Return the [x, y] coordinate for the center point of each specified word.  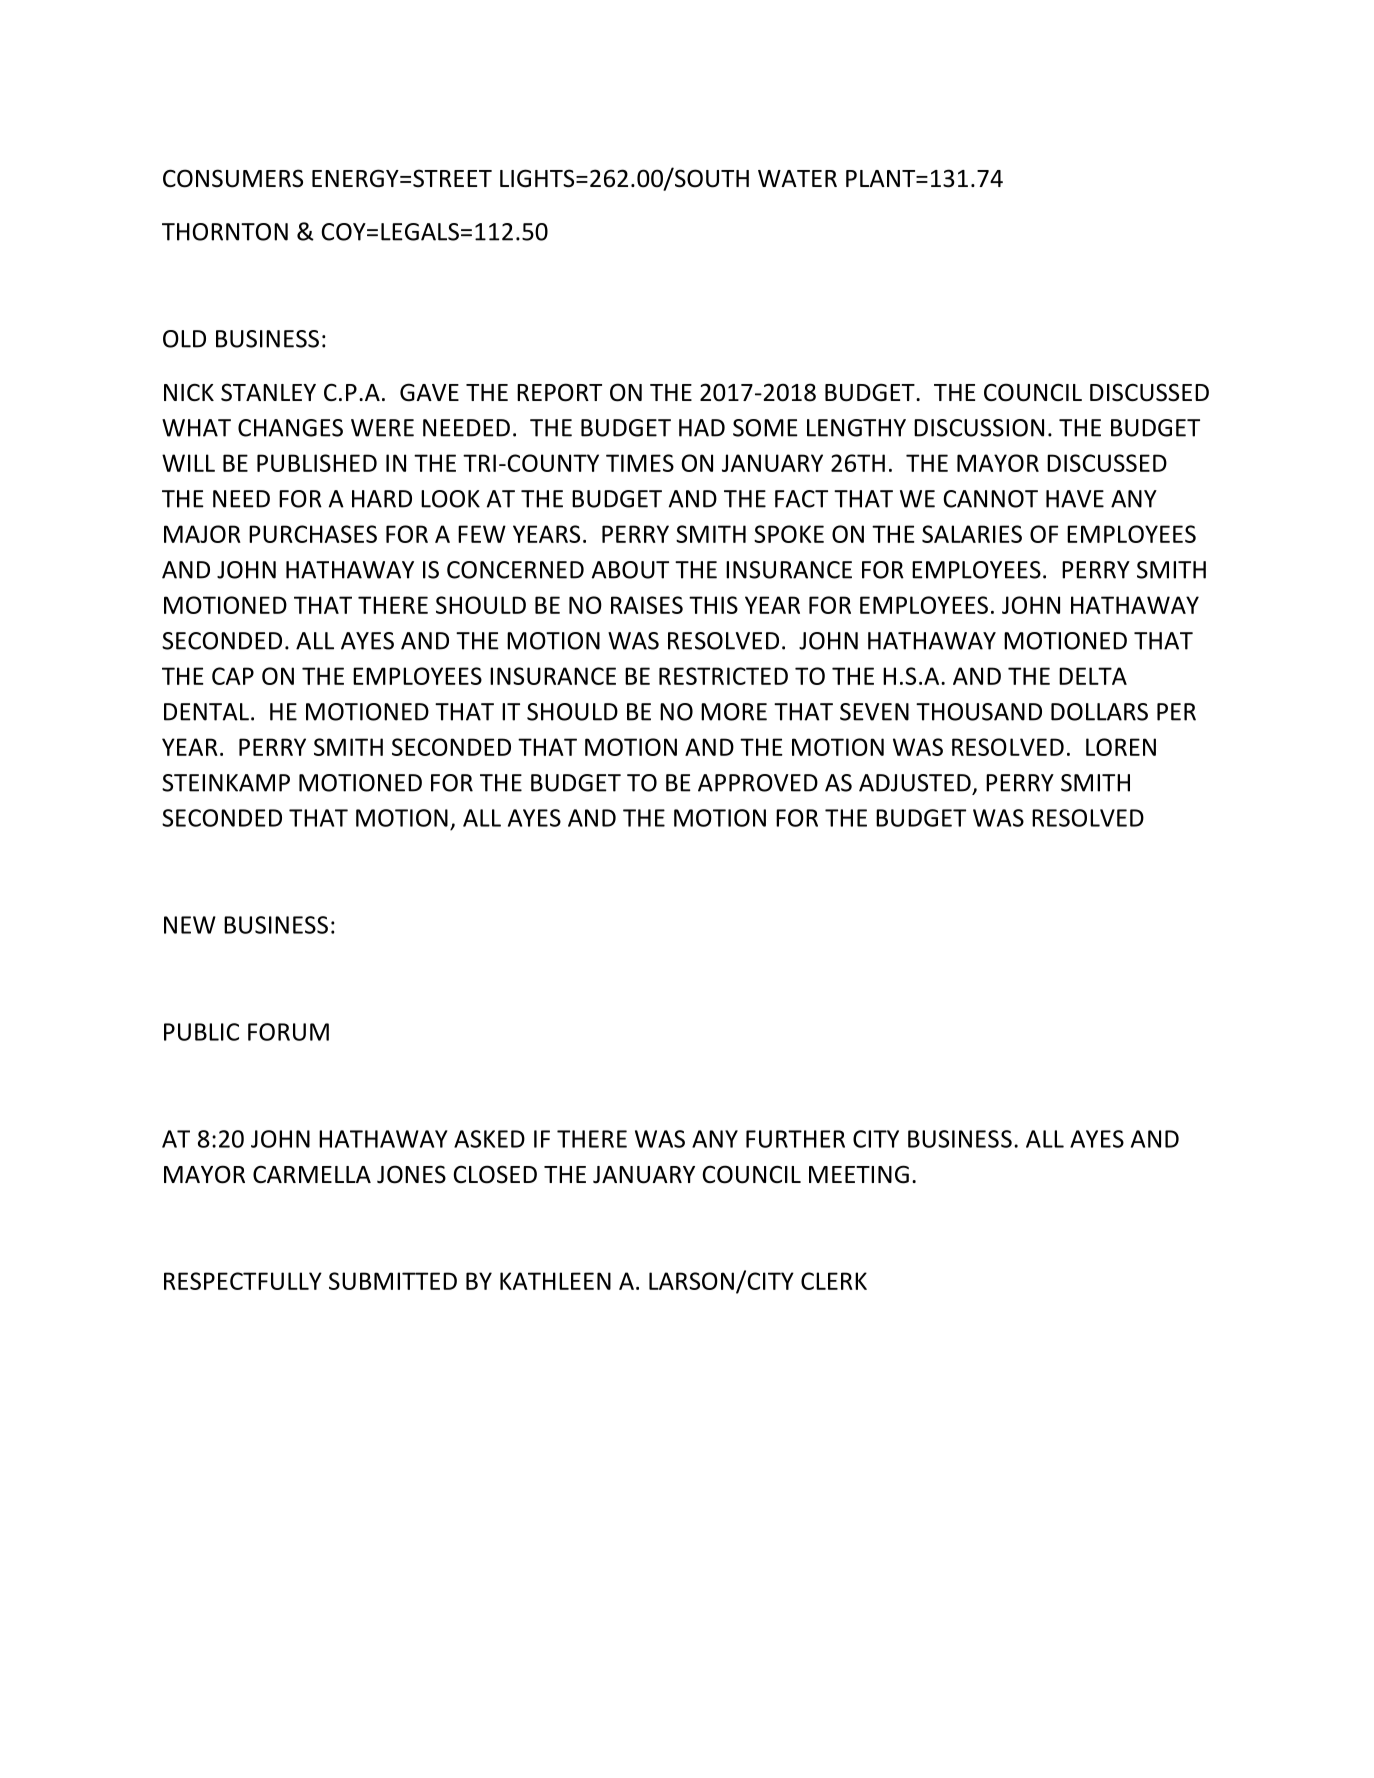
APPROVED [758, 783]
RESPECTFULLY [243, 1281]
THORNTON [225, 232]
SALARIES [972, 534]
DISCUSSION [979, 428]
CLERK [834, 1281]
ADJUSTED [915, 783]
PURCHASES [313, 534]
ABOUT [630, 570]
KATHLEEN [555, 1281]
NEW [190, 925]
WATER [797, 178]
